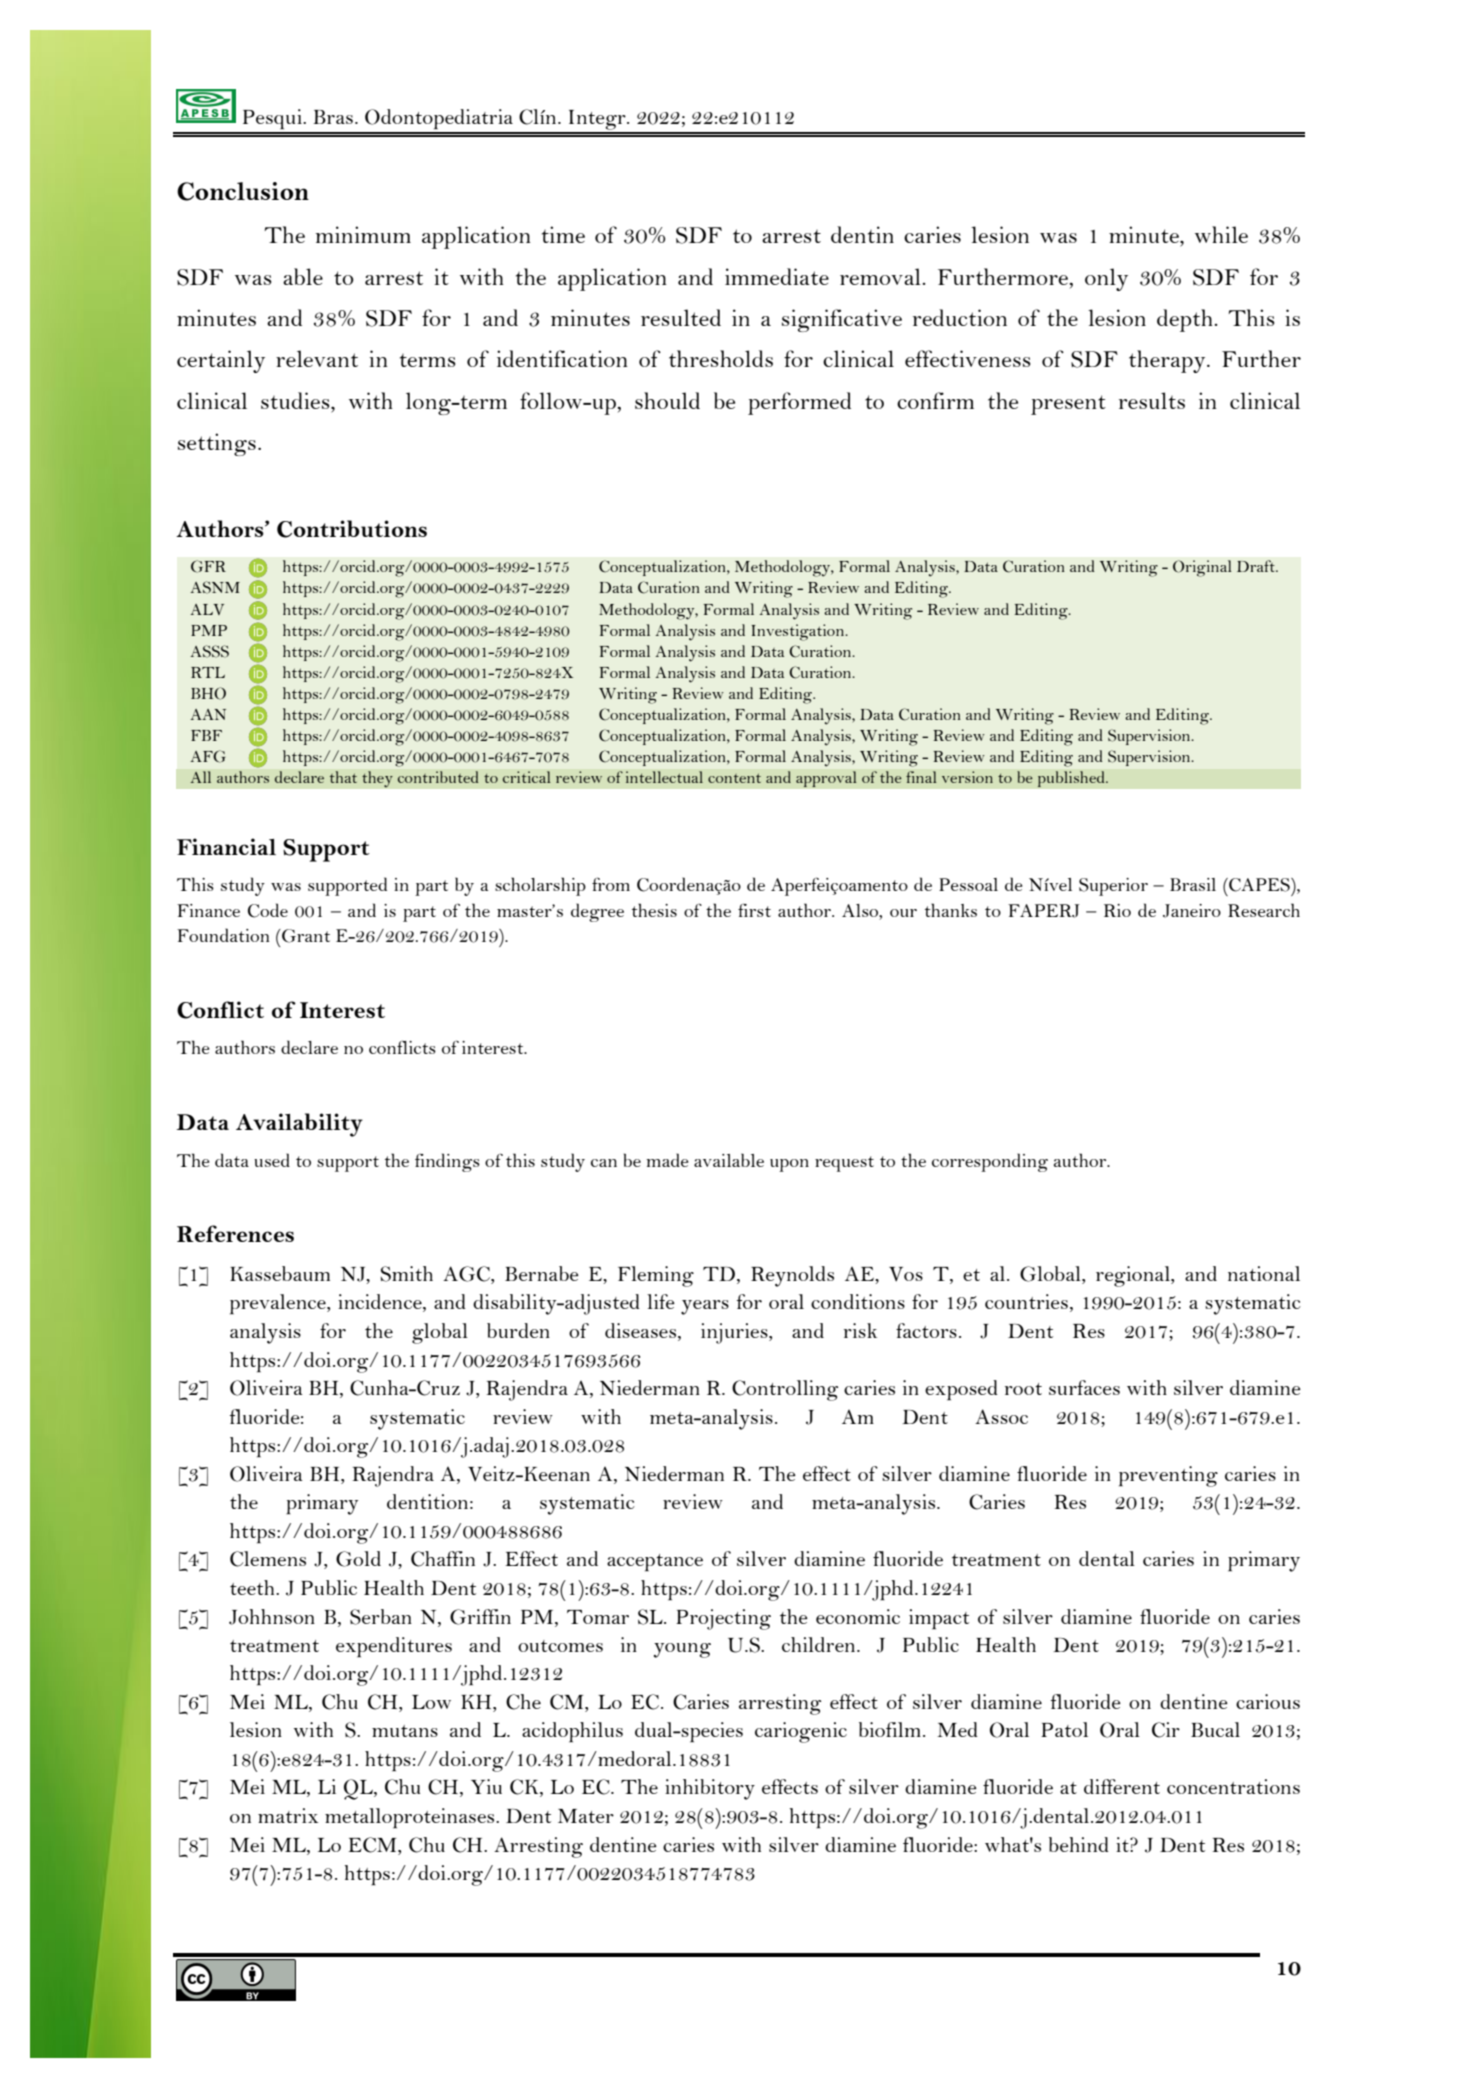  I want to click on Original, so click(1202, 568).
